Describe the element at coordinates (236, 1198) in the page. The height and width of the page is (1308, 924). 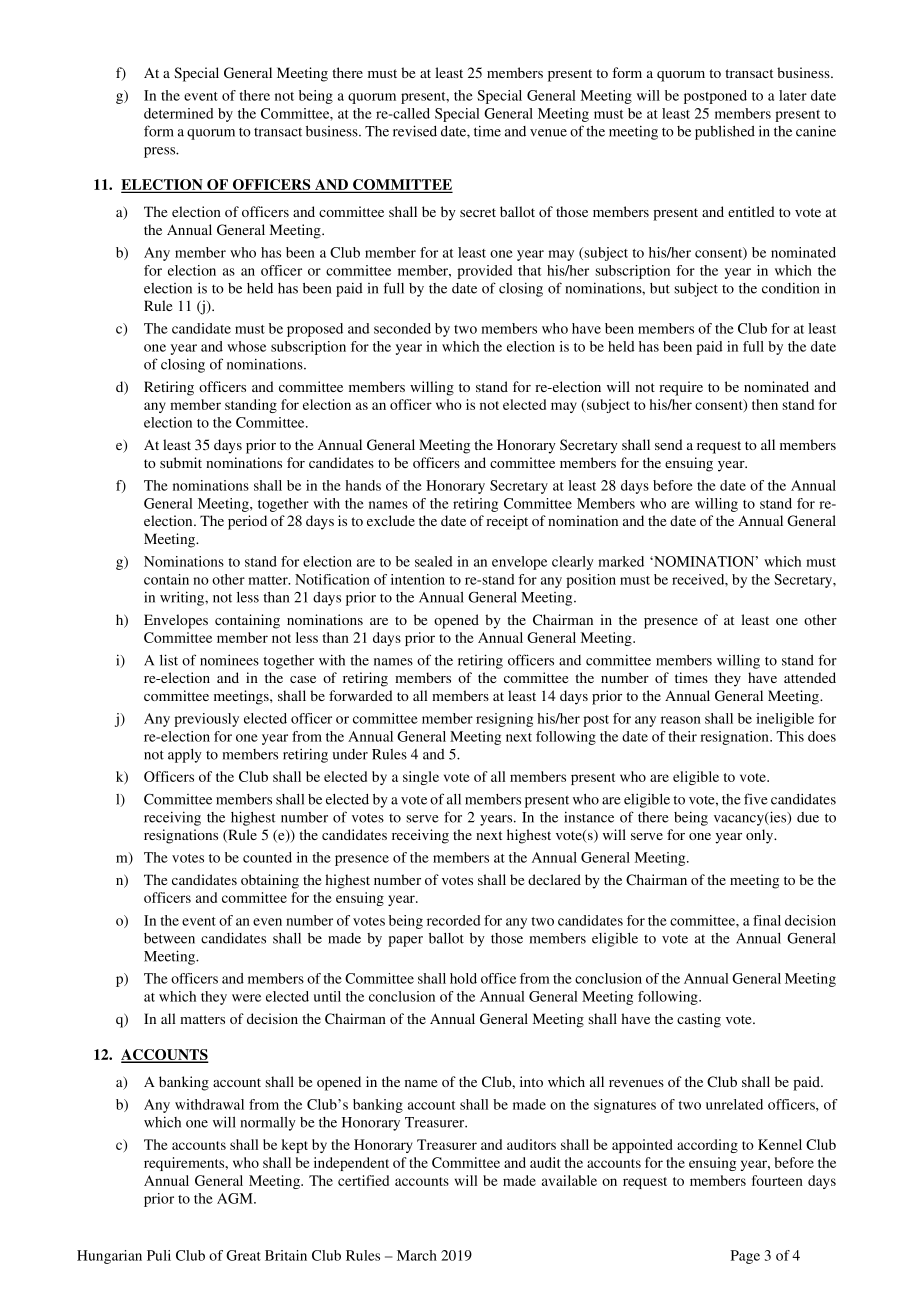
I see `AGM` at that location.
